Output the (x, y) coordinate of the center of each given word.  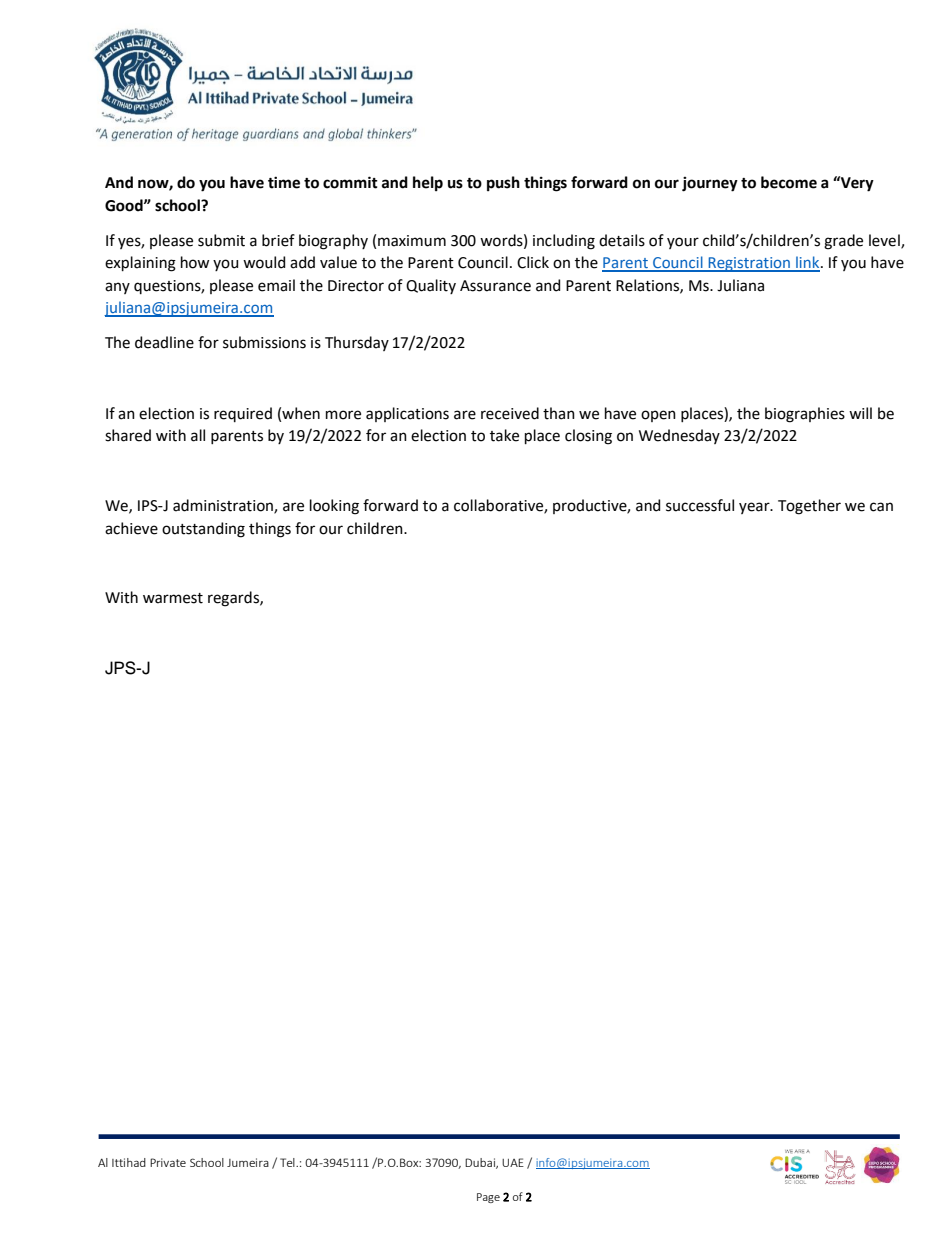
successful (700, 505)
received (510, 413)
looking (334, 507)
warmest (173, 598)
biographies (805, 415)
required (243, 414)
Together (809, 507)
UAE (513, 1162)
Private (168, 1162)
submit (221, 240)
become (789, 182)
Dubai (481, 1163)
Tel (288, 1162)
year (755, 508)
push (503, 183)
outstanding (203, 530)
